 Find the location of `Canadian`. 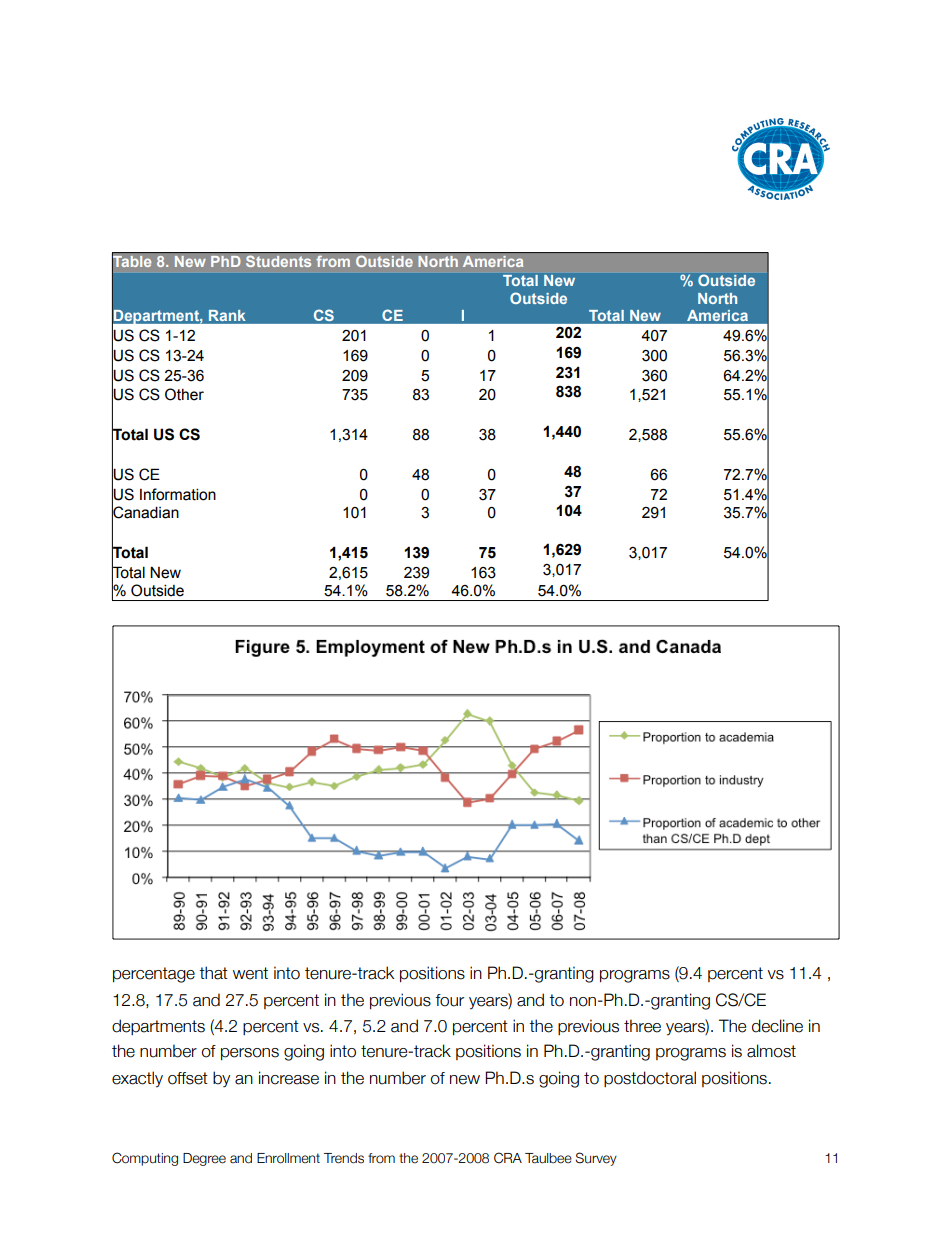

Canadian is located at coordinates (145, 512).
